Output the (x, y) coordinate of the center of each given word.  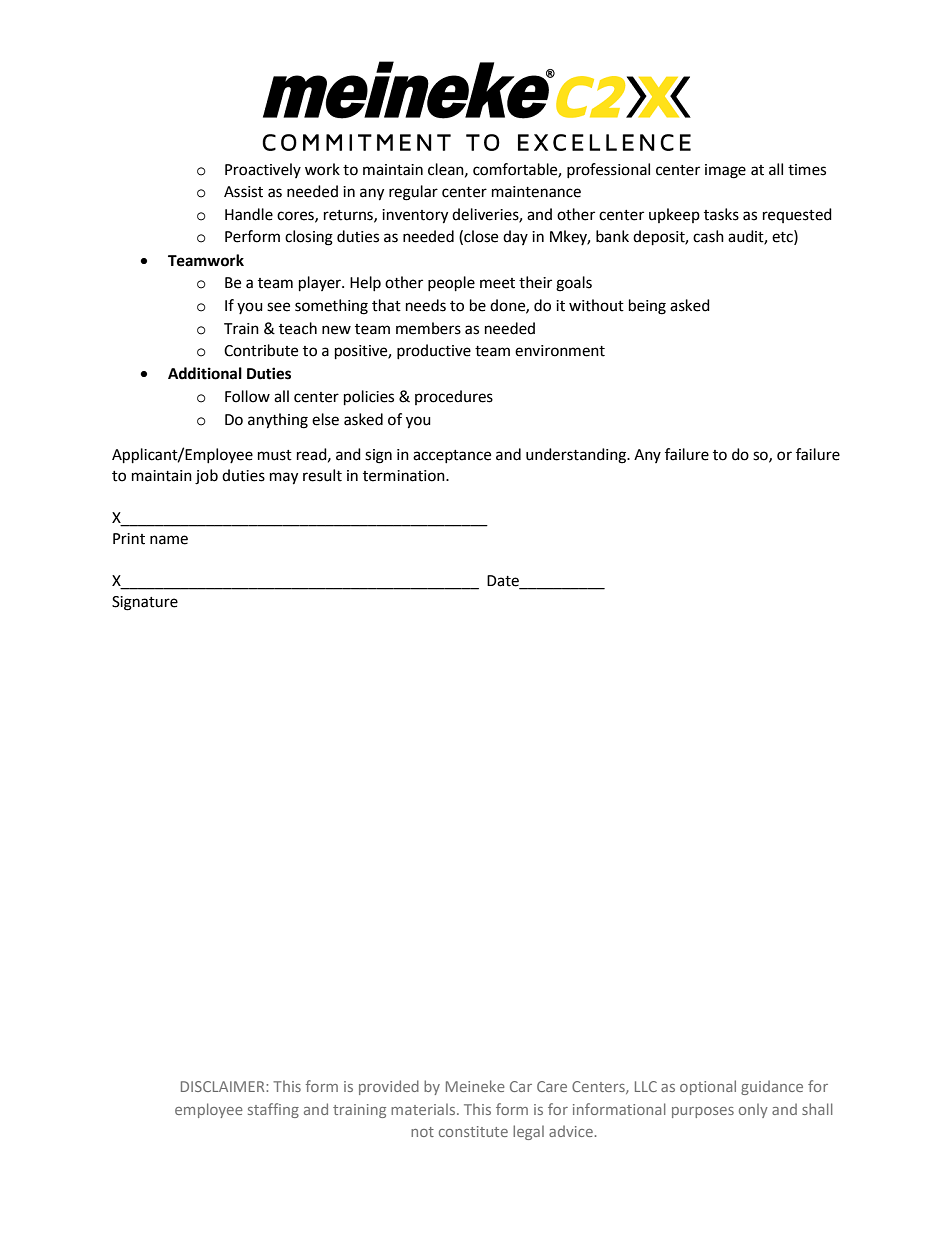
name (169, 540)
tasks (721, 214)
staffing (273, 1110)
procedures (454, 397)
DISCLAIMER (224, 1086)
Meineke (475, 1086)
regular (413, 193)
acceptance (452, 456)
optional (708, 1087)
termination (405, 476)
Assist (243, 192)
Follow (247, 396)
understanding (577, 456)
